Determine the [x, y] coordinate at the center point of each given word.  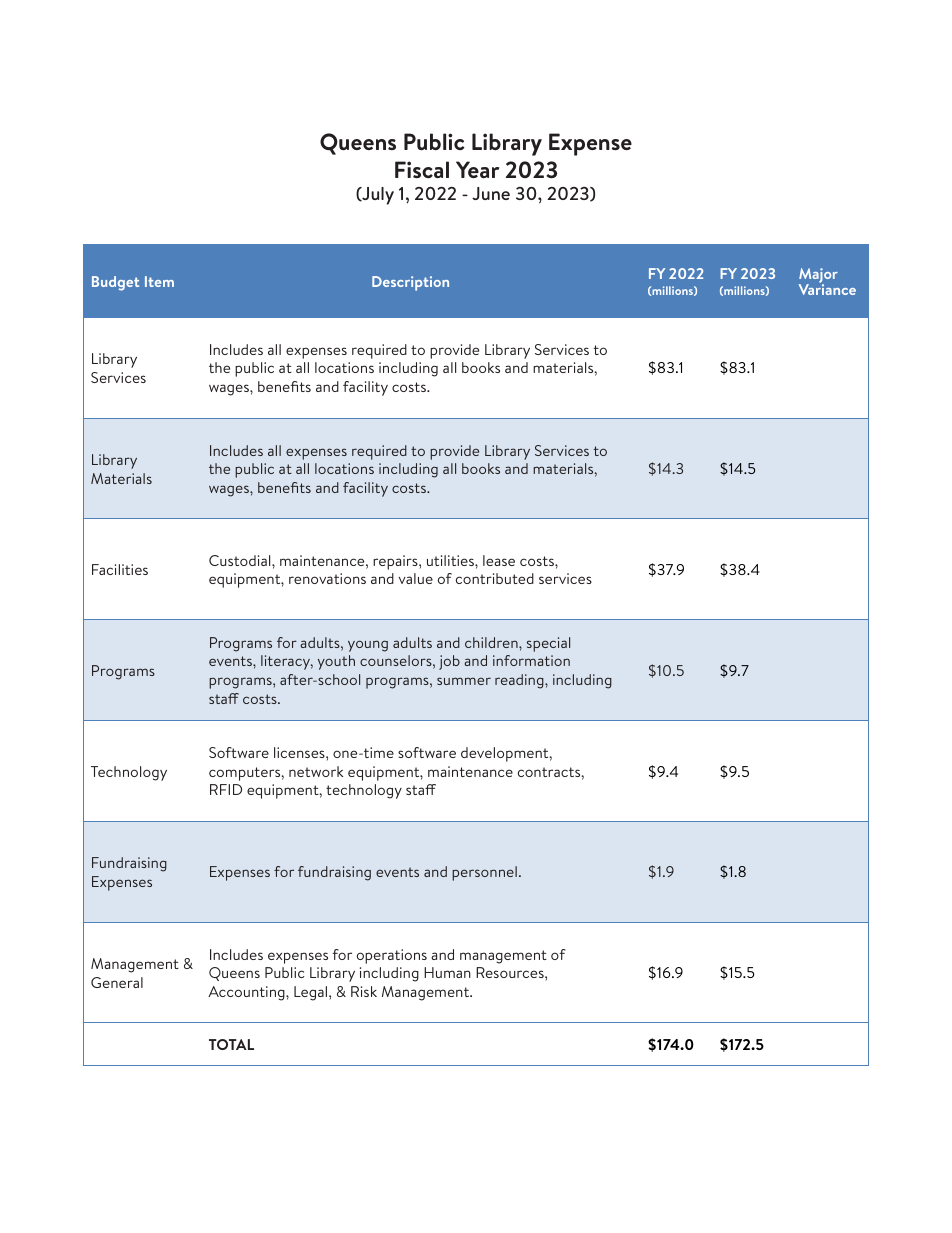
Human [447, 972]
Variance [827, 288]
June [491, 193]
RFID [226, 789]
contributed [495, 578]
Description [410, 283]
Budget [115, 283]
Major [818, 277]
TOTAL [231, 1044]
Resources [511, 972]
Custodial [241, 560]
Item [159, 281]
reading [520, 681]
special [548, 644]
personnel [484, 873]
